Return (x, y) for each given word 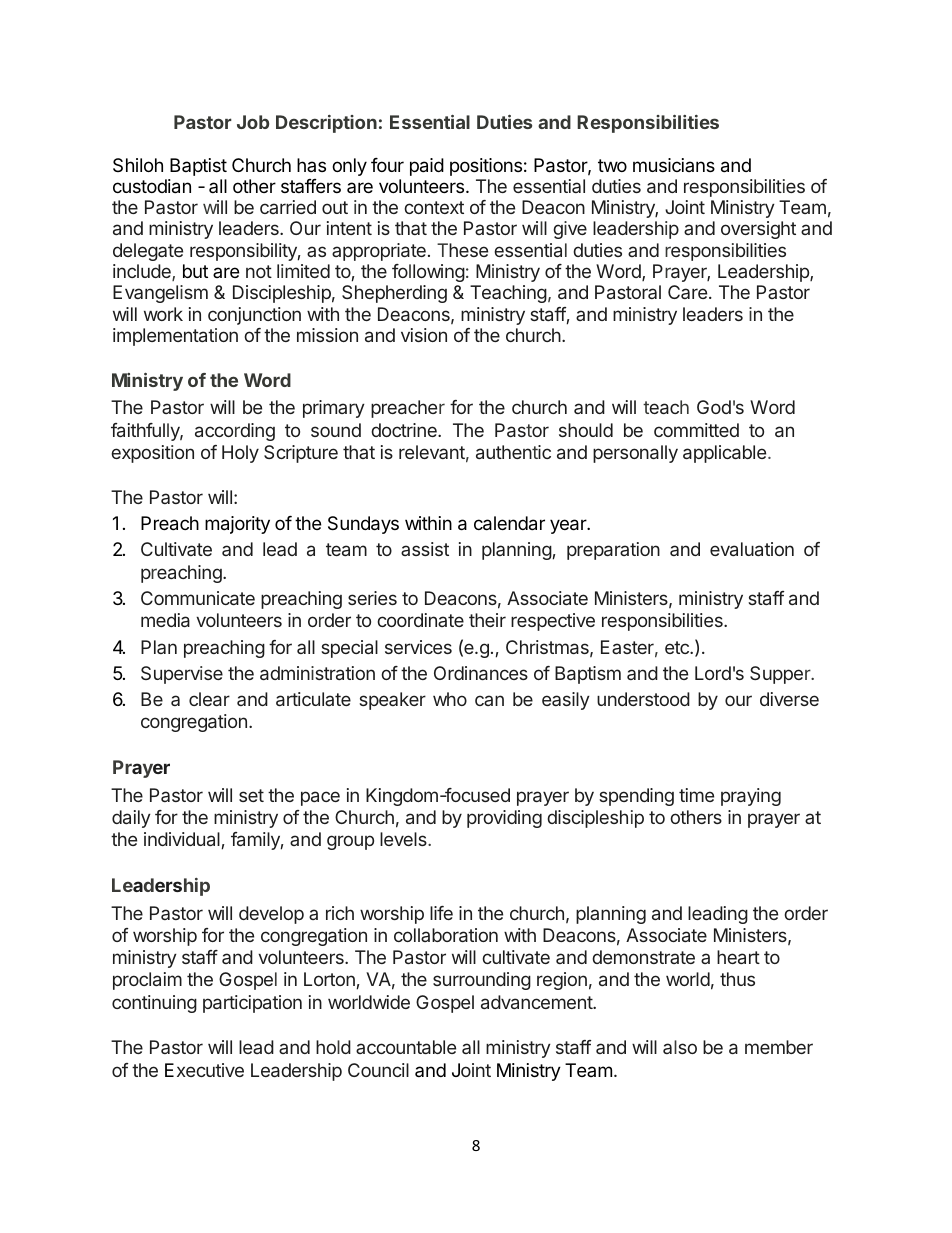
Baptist (198, 167)
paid (427, 167)
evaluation (752, 549)
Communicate (198, 598)
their (487, 620)
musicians (674, 165)
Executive (204, 1070)
